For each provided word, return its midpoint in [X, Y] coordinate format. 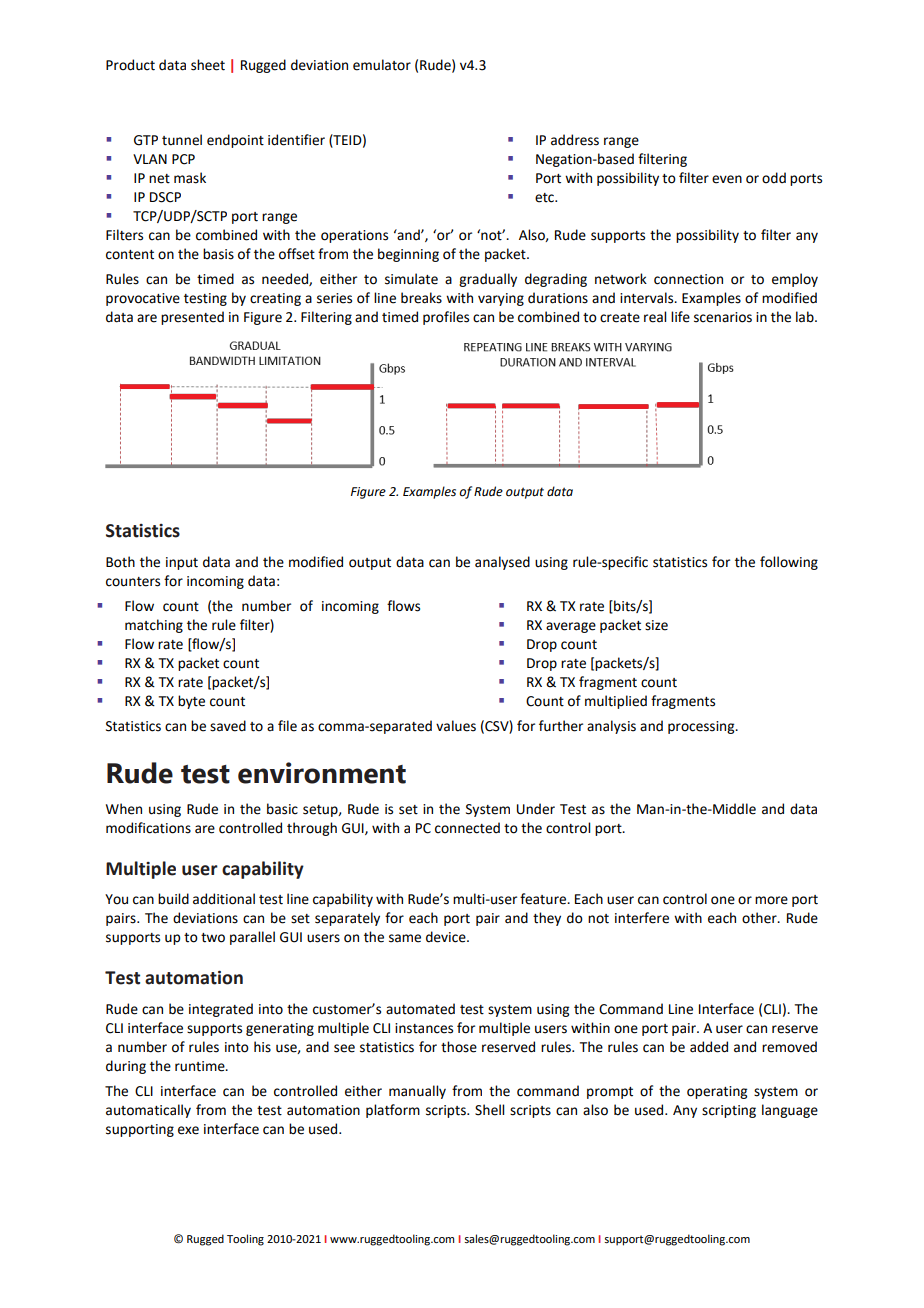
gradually [488, 280]
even [727, 179]
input [182, 563]
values [456, 726]
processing [702, 727]
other [760, 918]
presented [192, 318]
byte [191, 702]
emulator [382, 65]
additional [224, 899]
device [447, 937]
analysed [502, 563]
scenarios [723, 317]
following [789, 563]
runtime [201, 1066]
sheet [208, 65]
